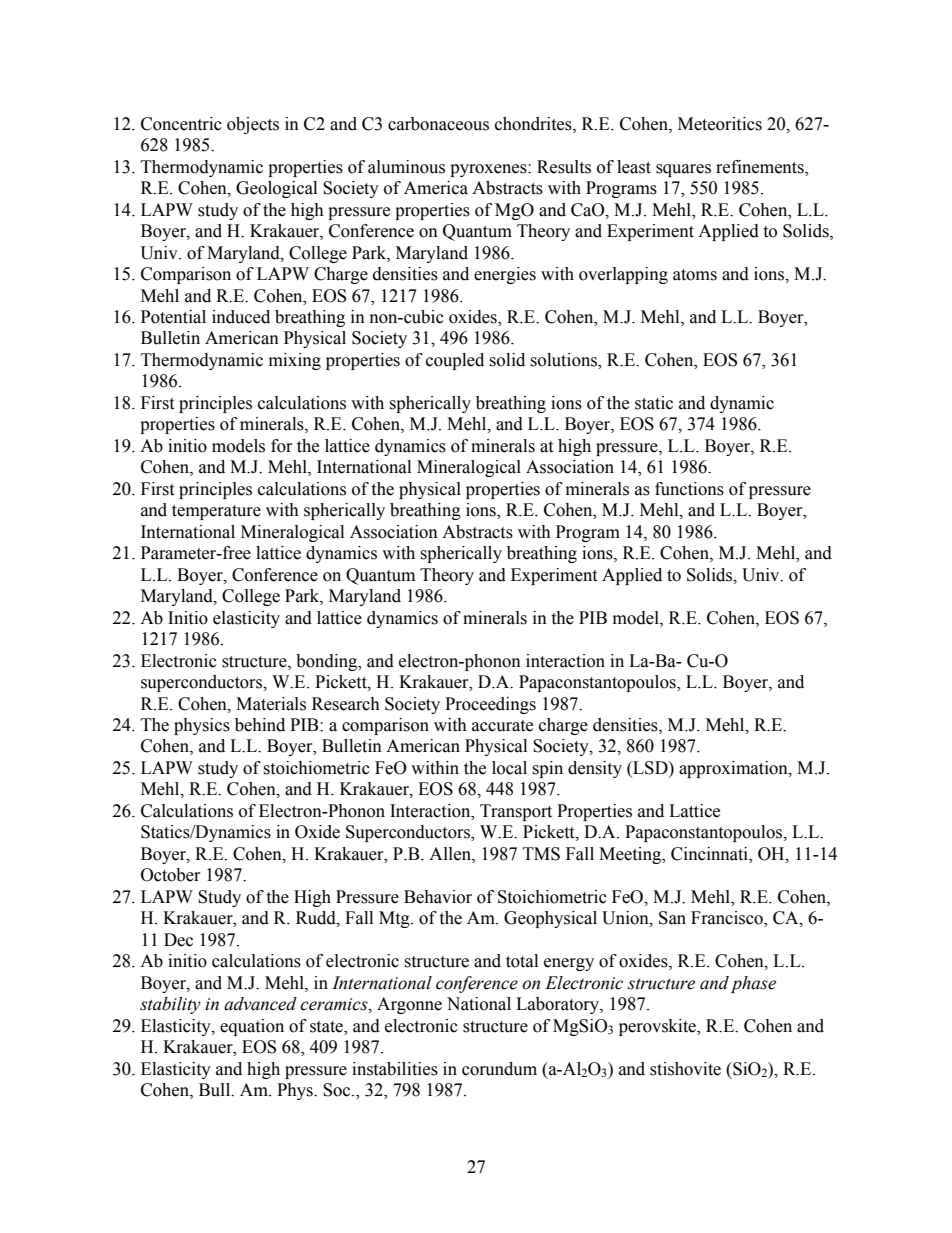  I want to click on equation, so click(252, 1027).
